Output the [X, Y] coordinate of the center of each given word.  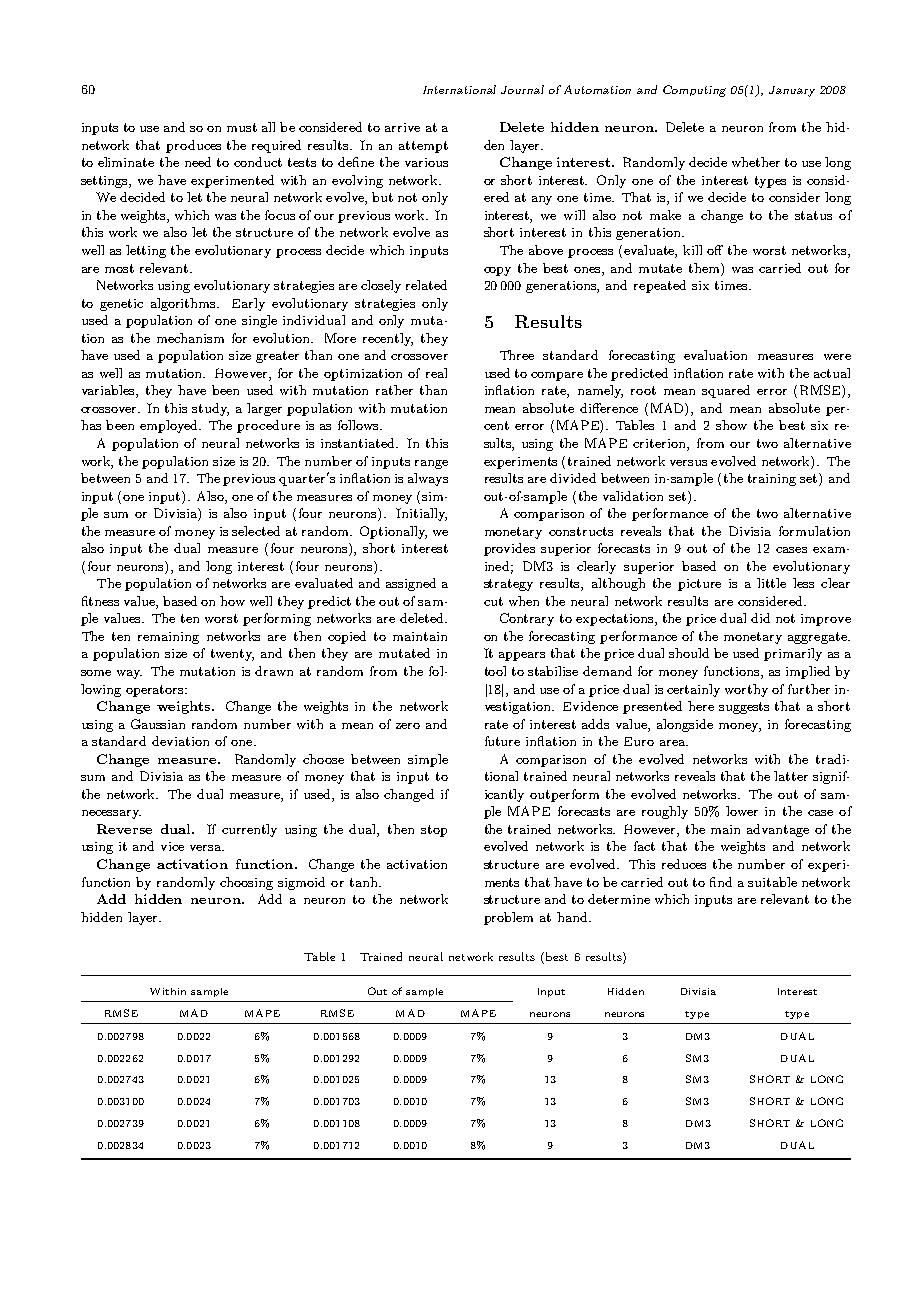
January [792, 91]
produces [193, 146]
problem [508, 918]
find [721, 882]
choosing [246, 883]
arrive [402, 127]
